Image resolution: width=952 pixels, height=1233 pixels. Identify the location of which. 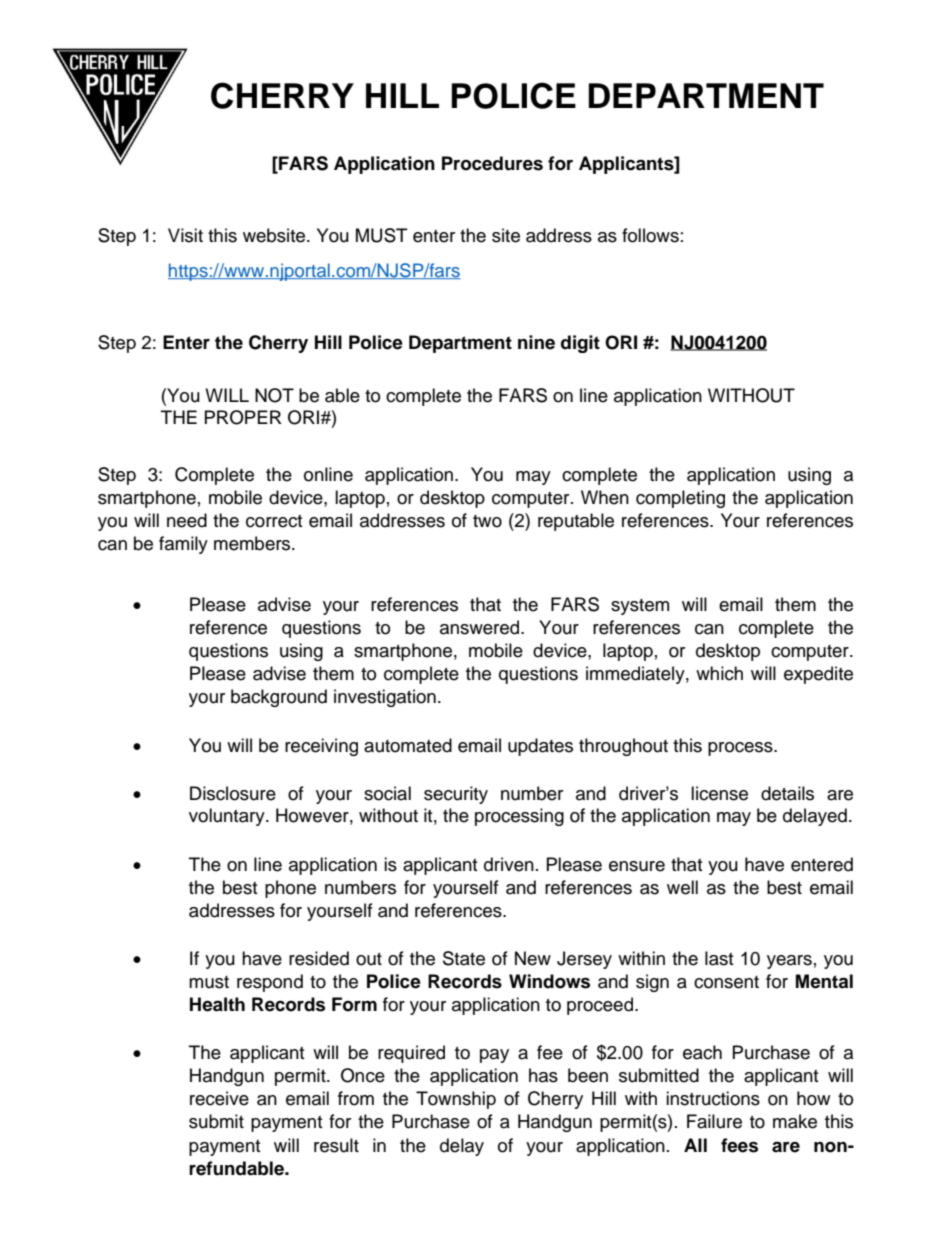
(719, 673).
